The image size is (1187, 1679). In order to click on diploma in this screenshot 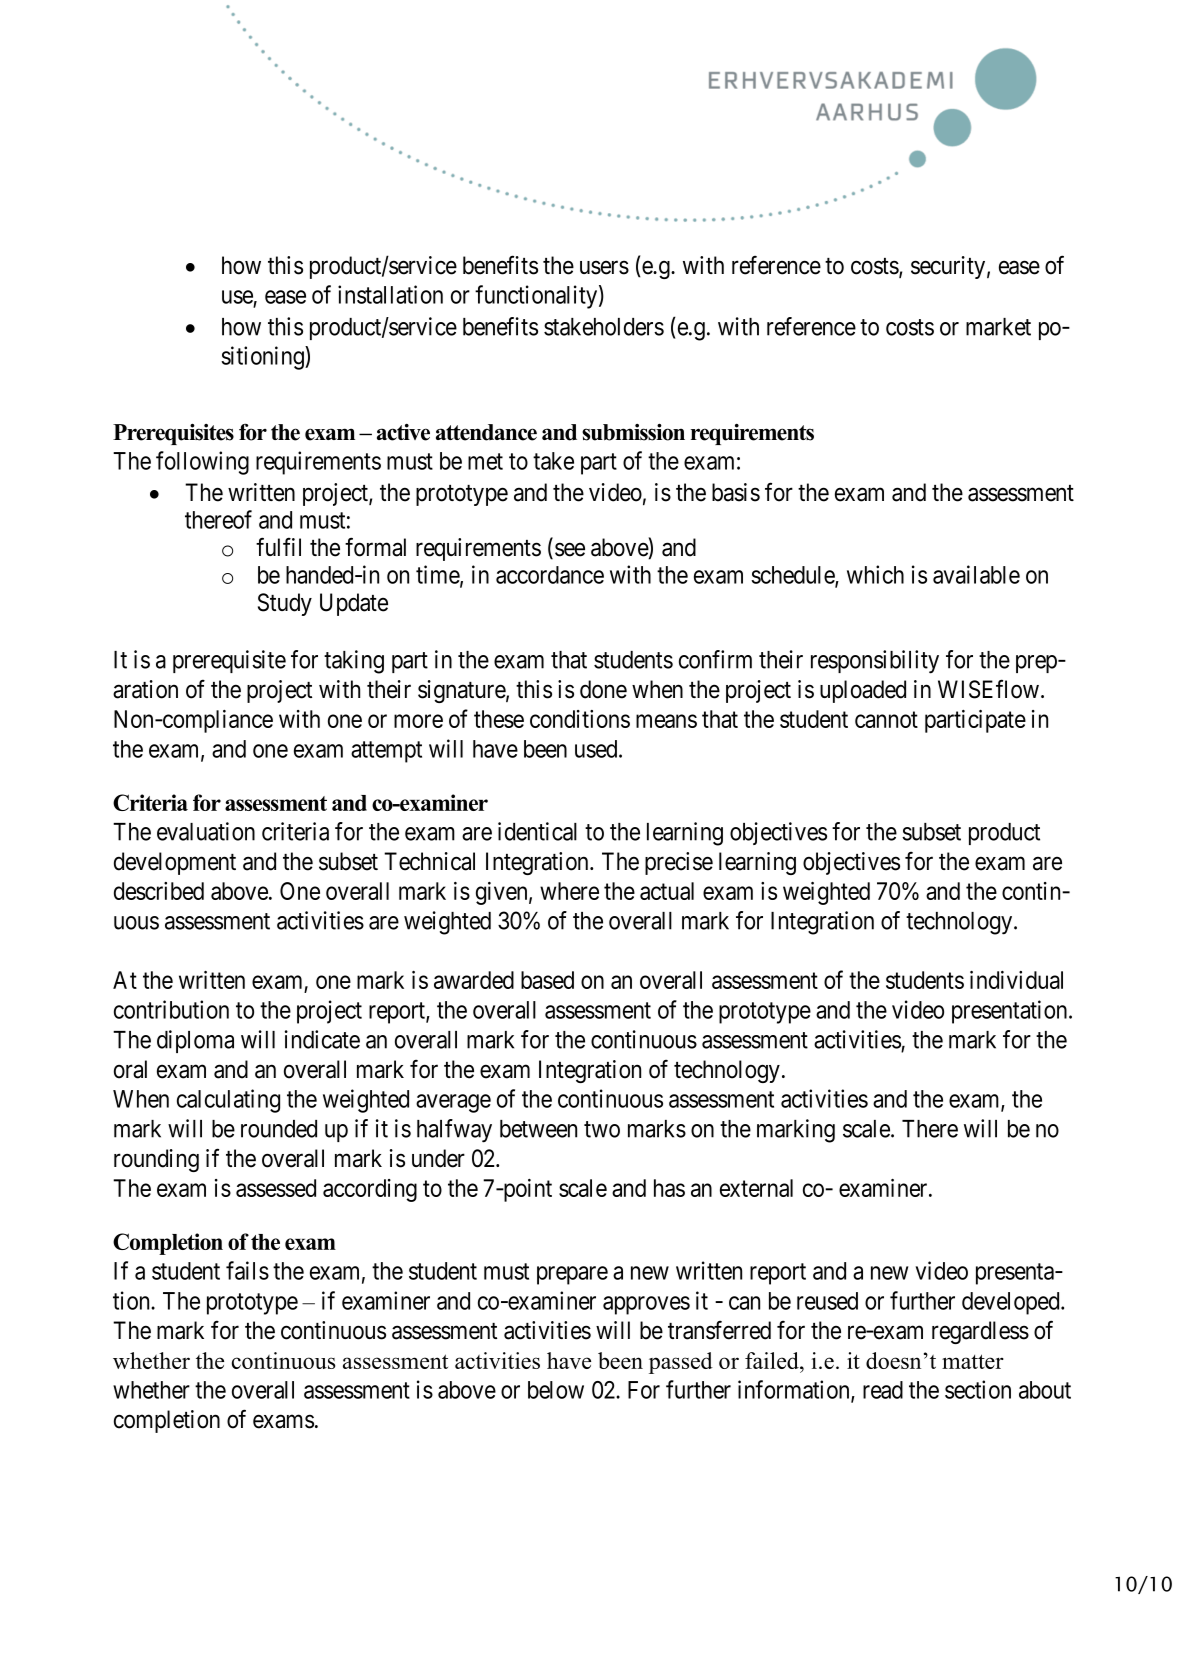, I will do `click(195, 1041)`.
